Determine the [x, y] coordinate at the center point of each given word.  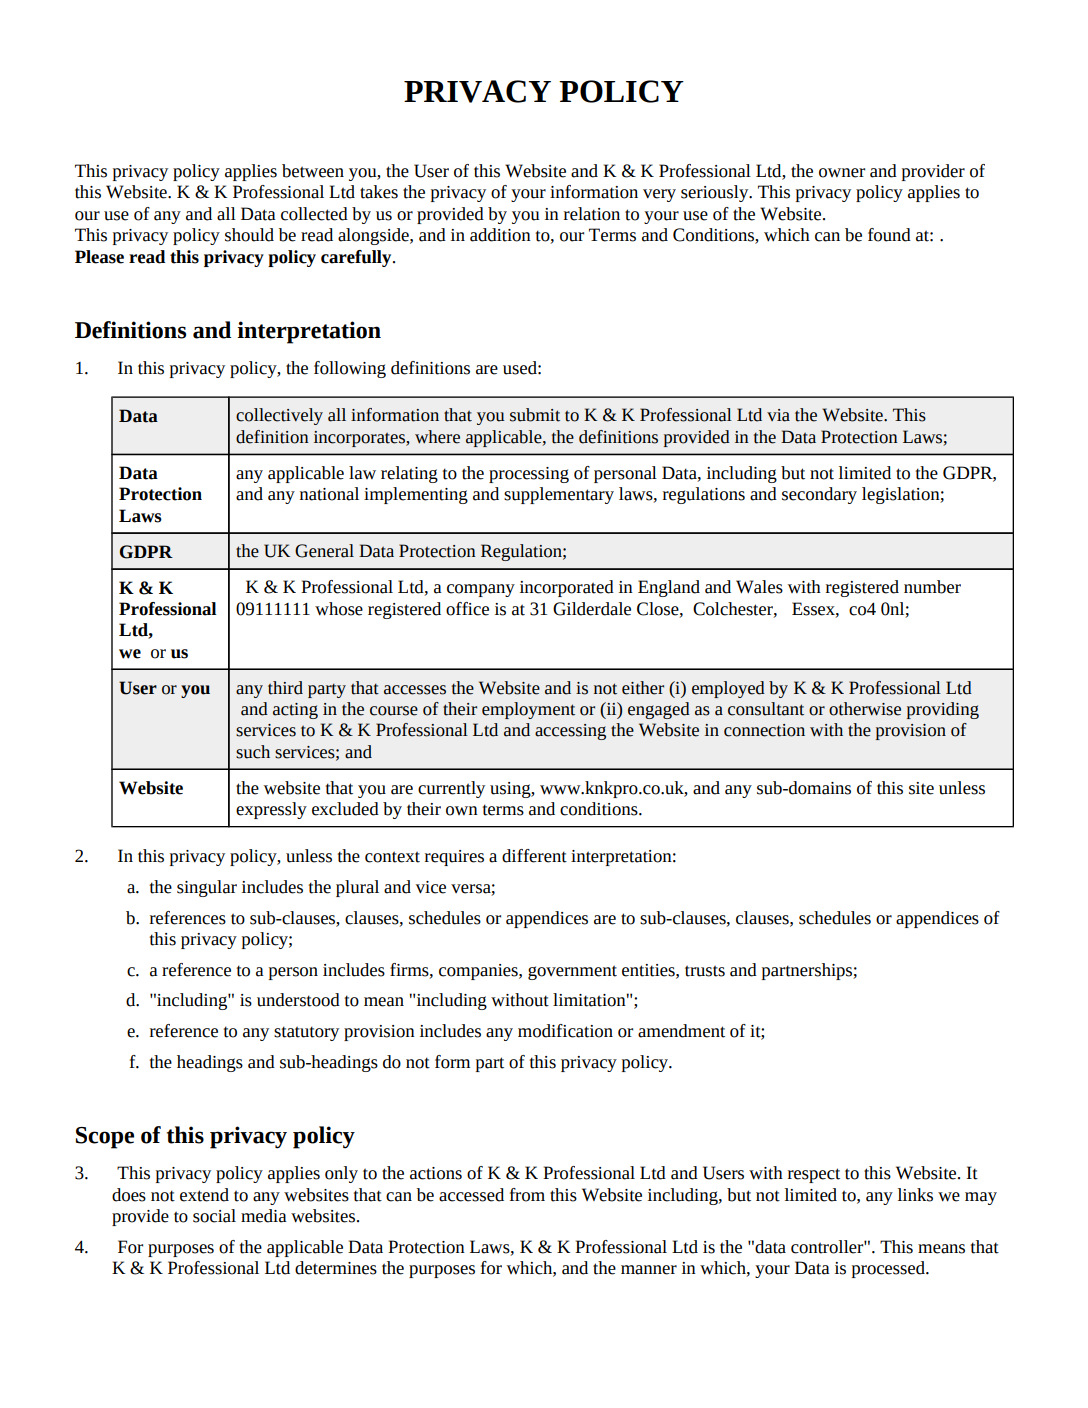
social [214, 1216]
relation [592, 214]
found [889, 235]
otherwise [865, 709]
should [249, 235]
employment [528, 710]
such [253, 752]
